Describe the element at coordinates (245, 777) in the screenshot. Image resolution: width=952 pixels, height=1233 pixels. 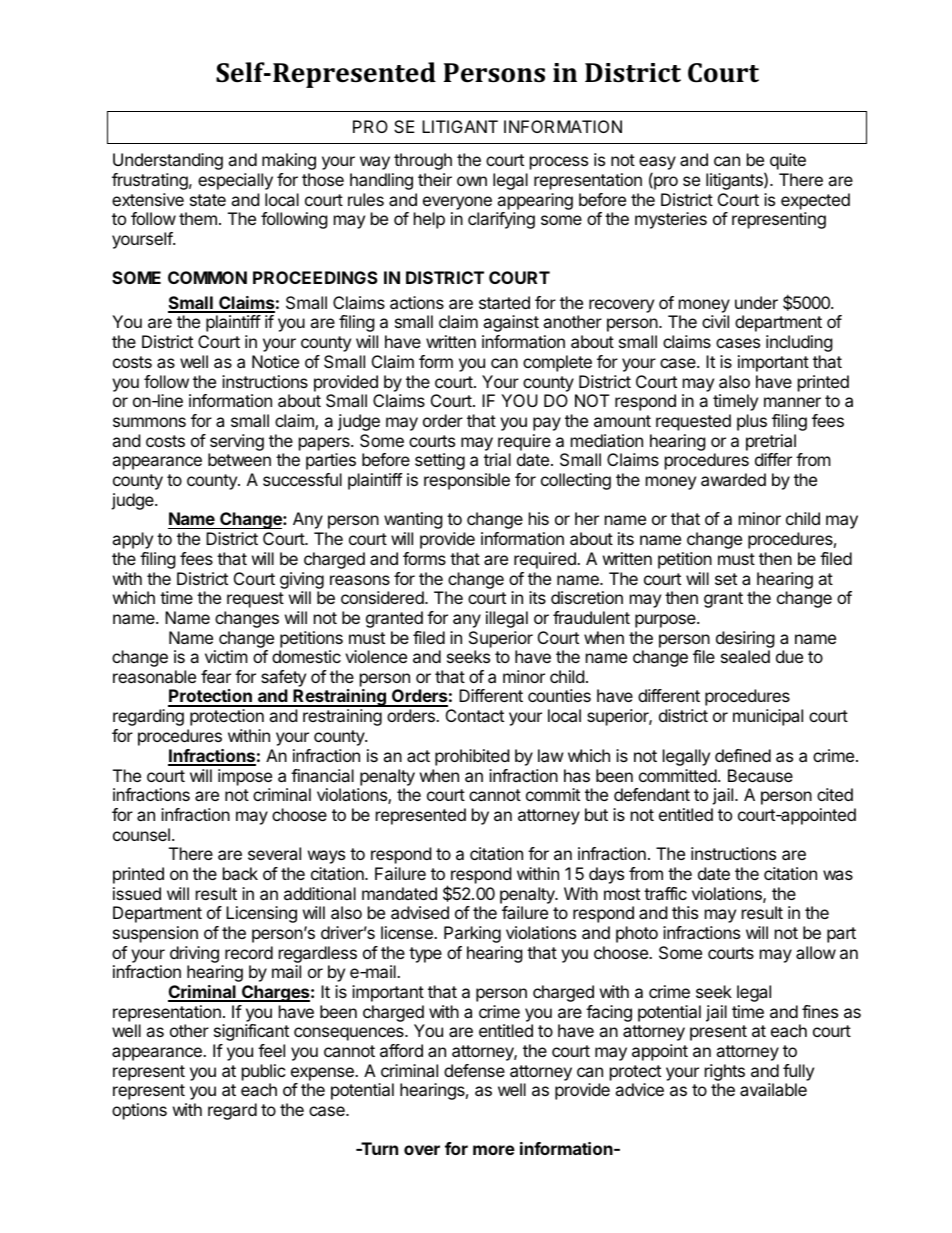
I see `impose` at that location.
